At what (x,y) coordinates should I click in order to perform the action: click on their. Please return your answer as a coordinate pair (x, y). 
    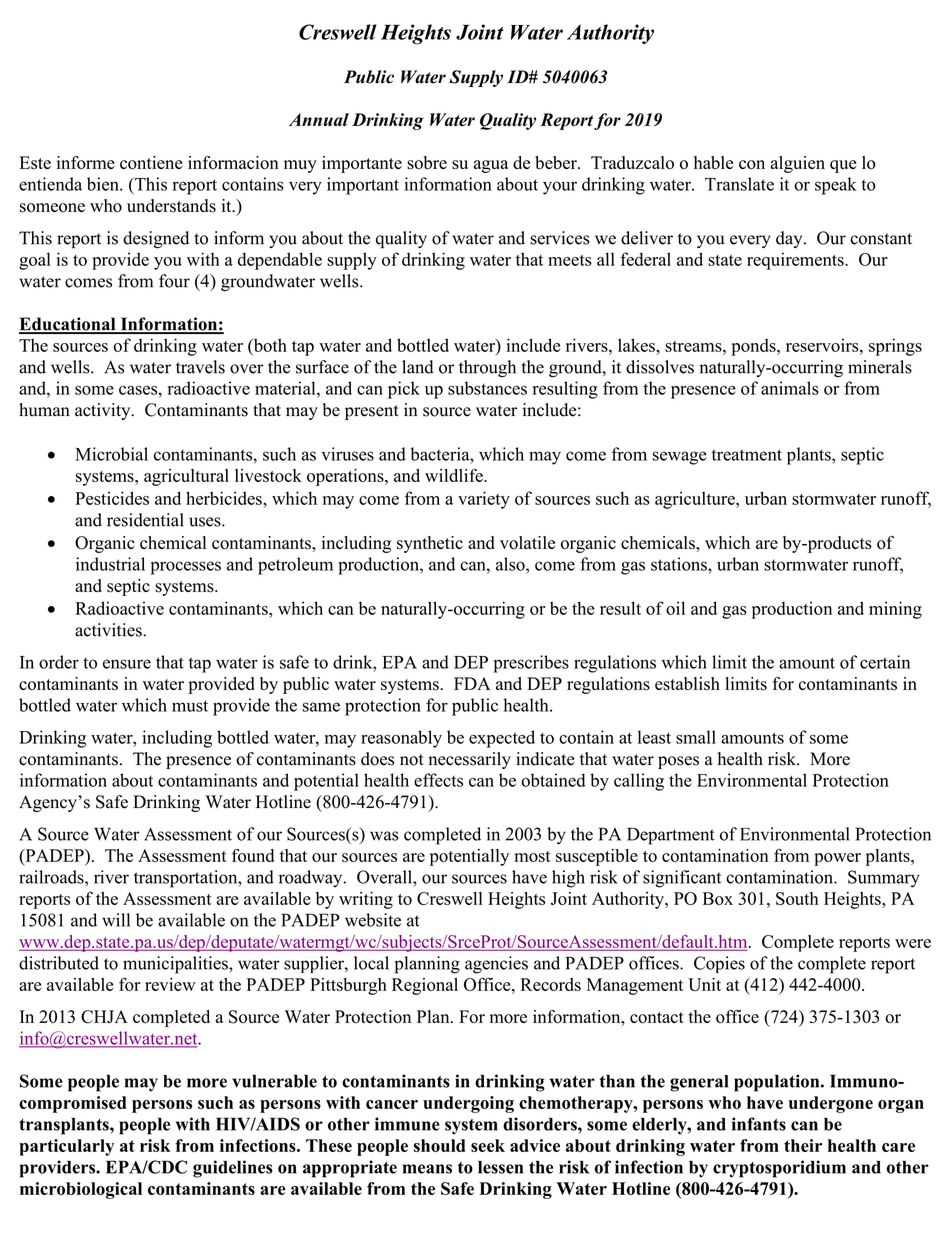
    Looking at the image, I should click on (803, 1145).
